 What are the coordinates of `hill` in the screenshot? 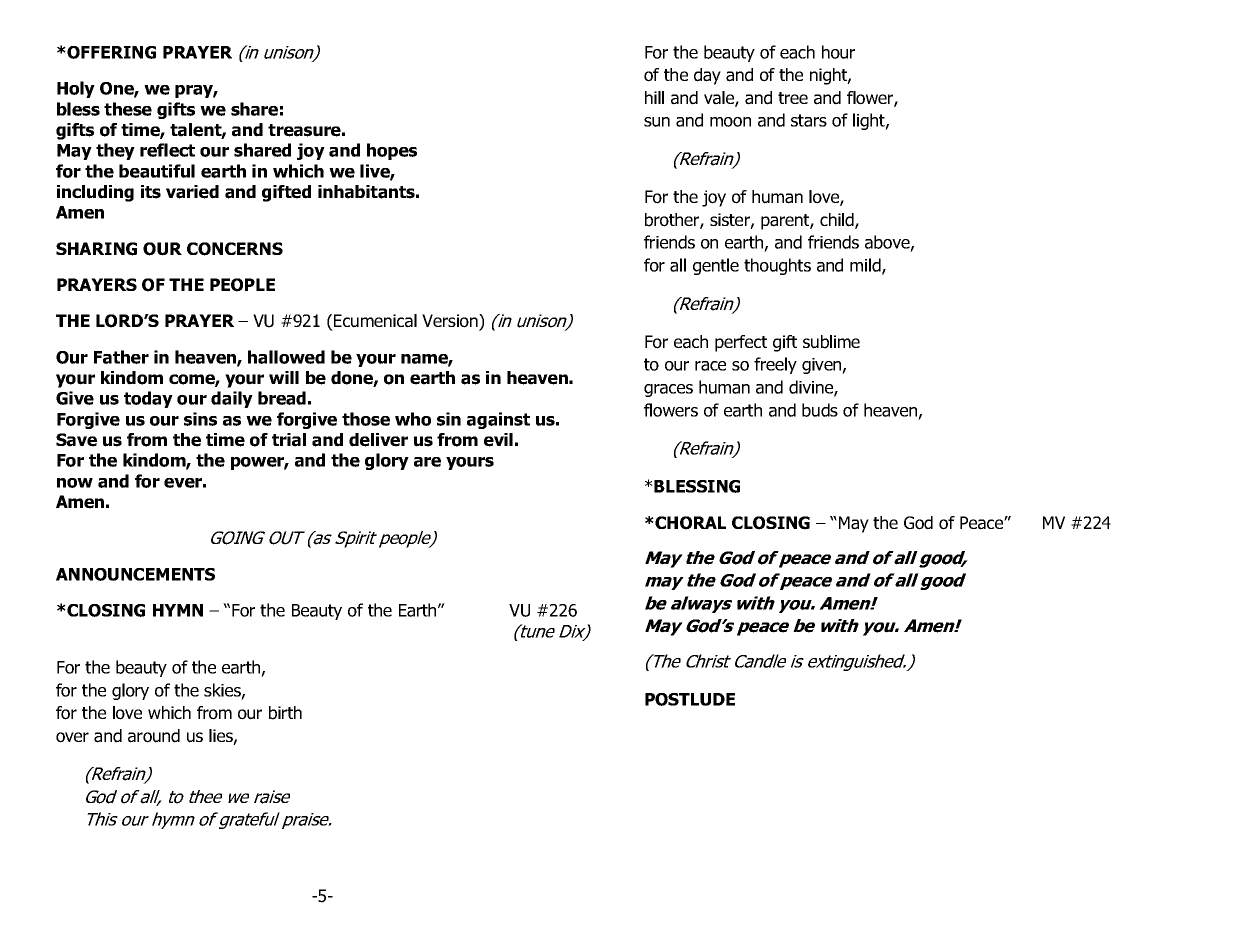 It's located at (654, 97).
